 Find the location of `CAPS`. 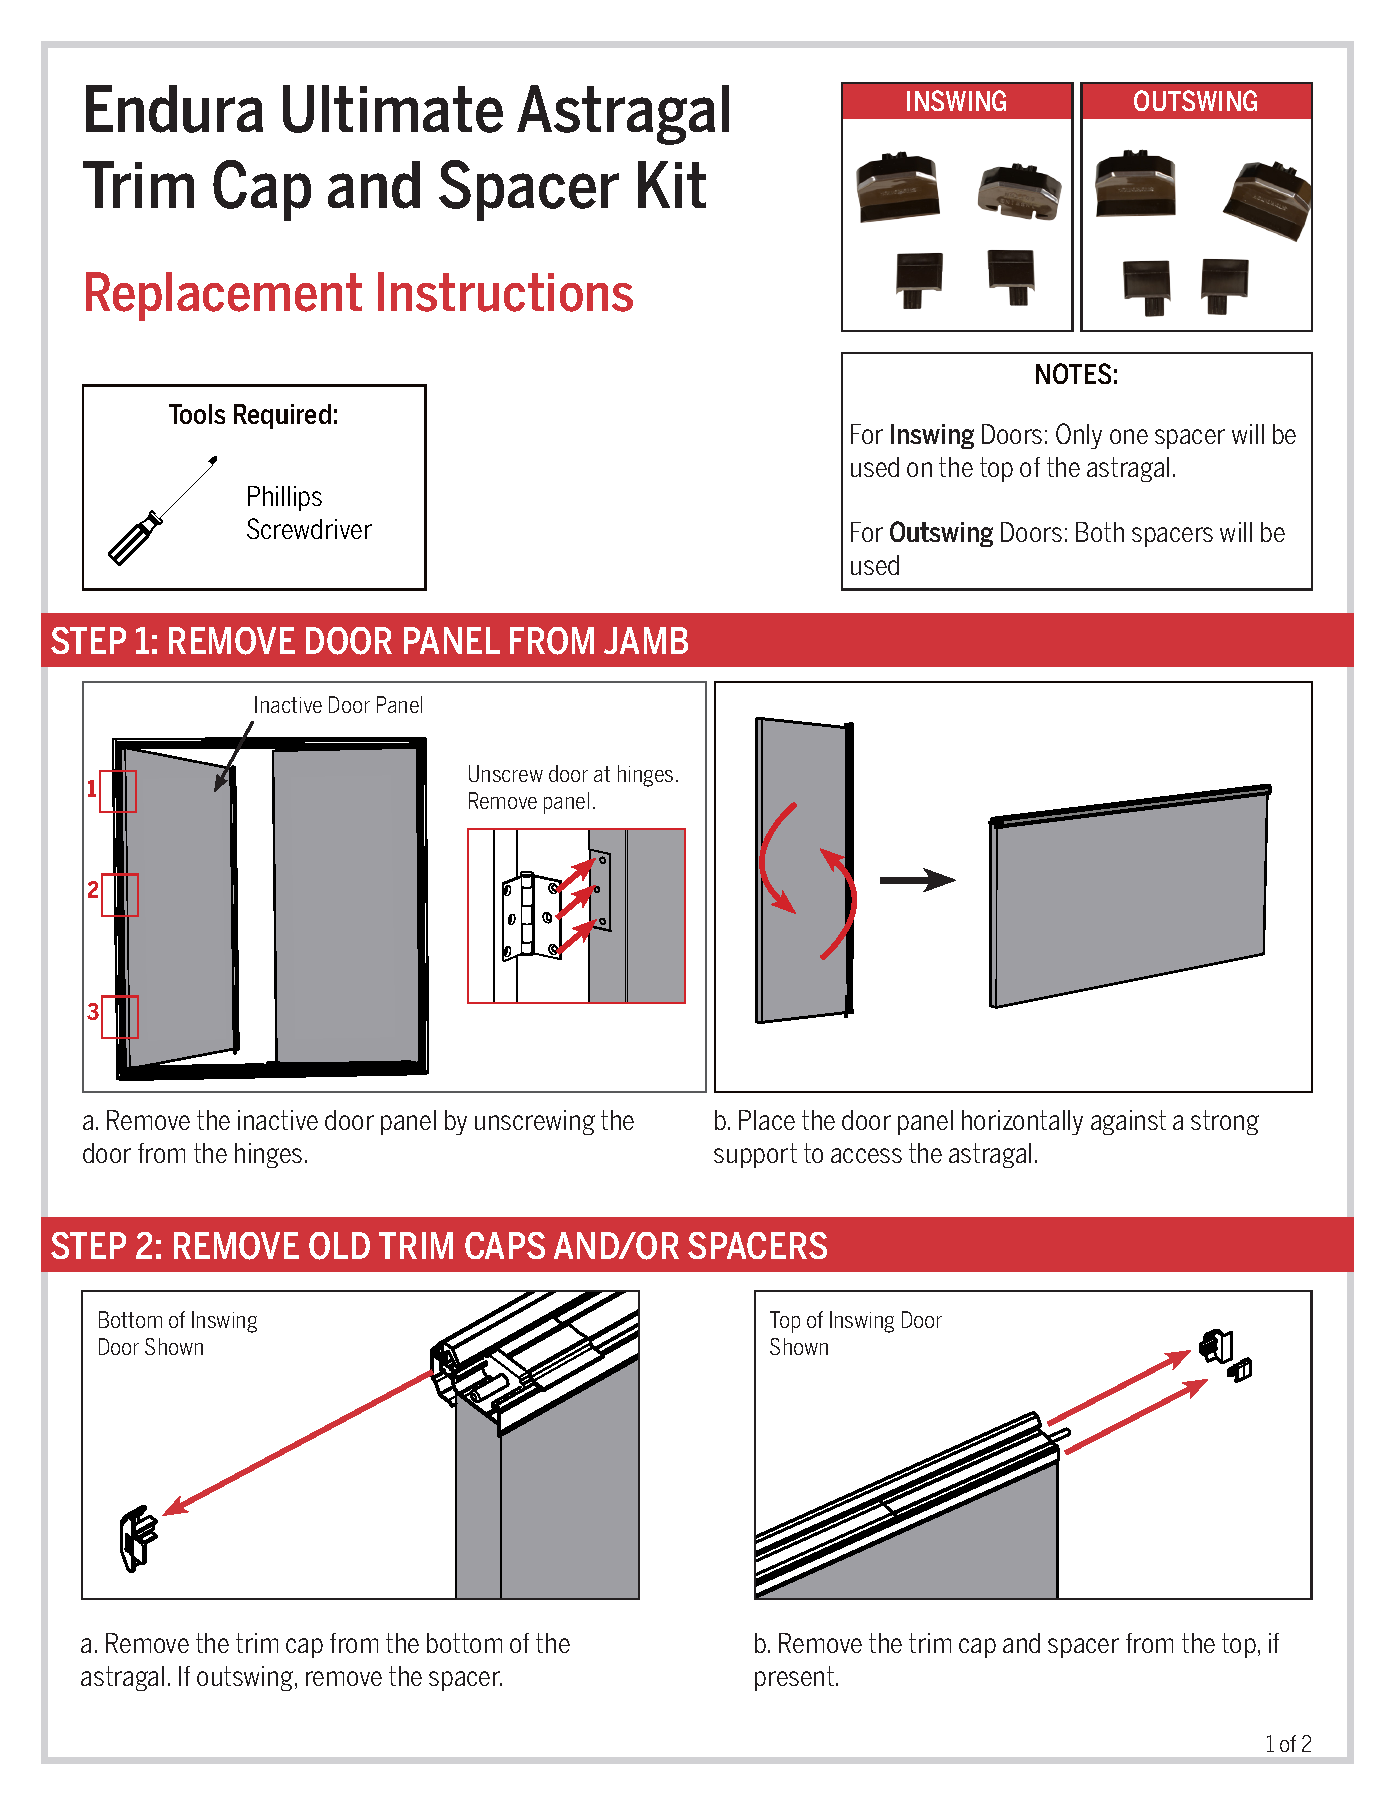

CAPS is located at coordinates (505, 1245).
